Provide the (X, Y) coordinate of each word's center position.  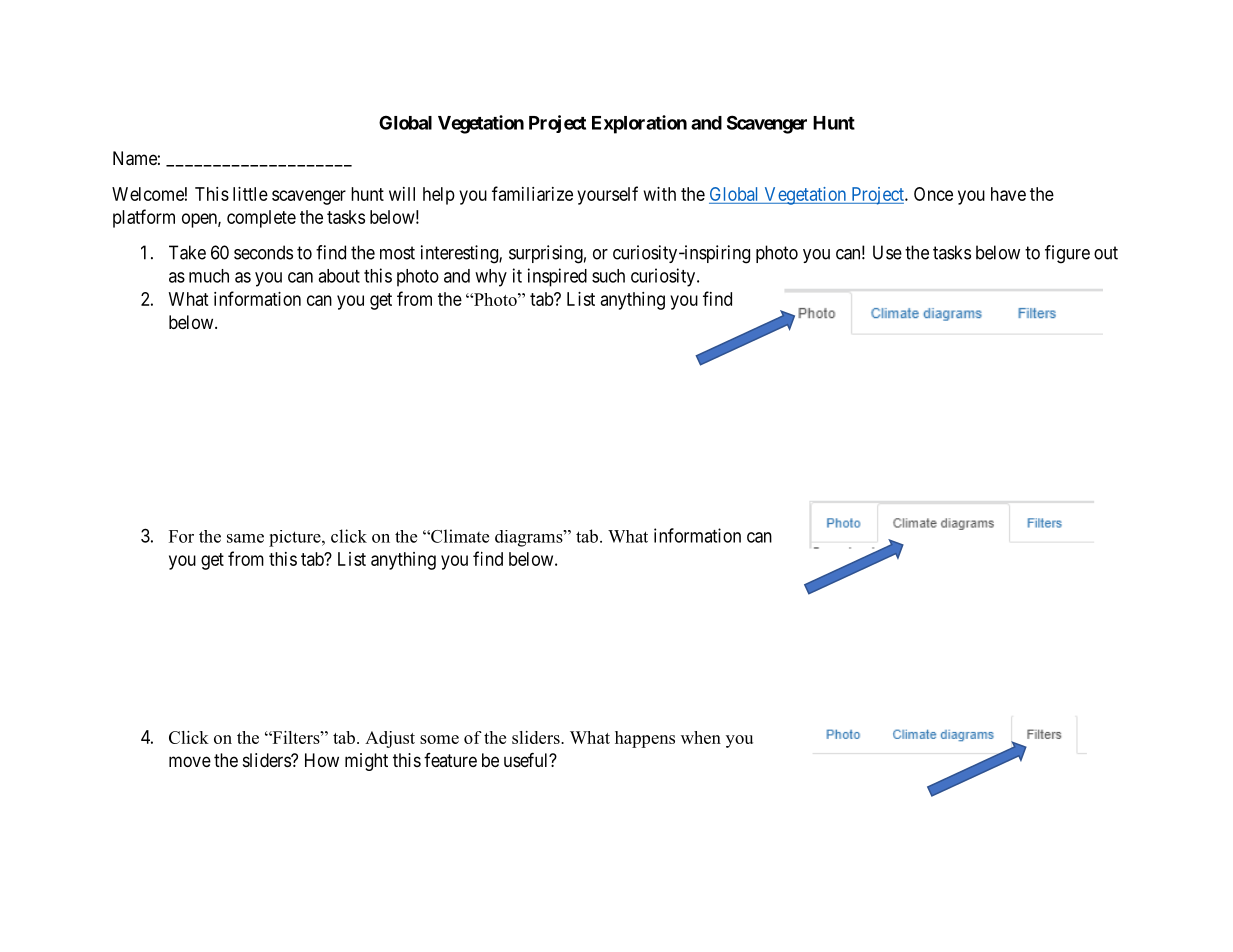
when (701, 737)
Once (933, 194)
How (322, 760)
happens (645, 739)
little (250, 194)
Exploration (639, 124)
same (245, 538)
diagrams (530, 538)
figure (1067, 254)
